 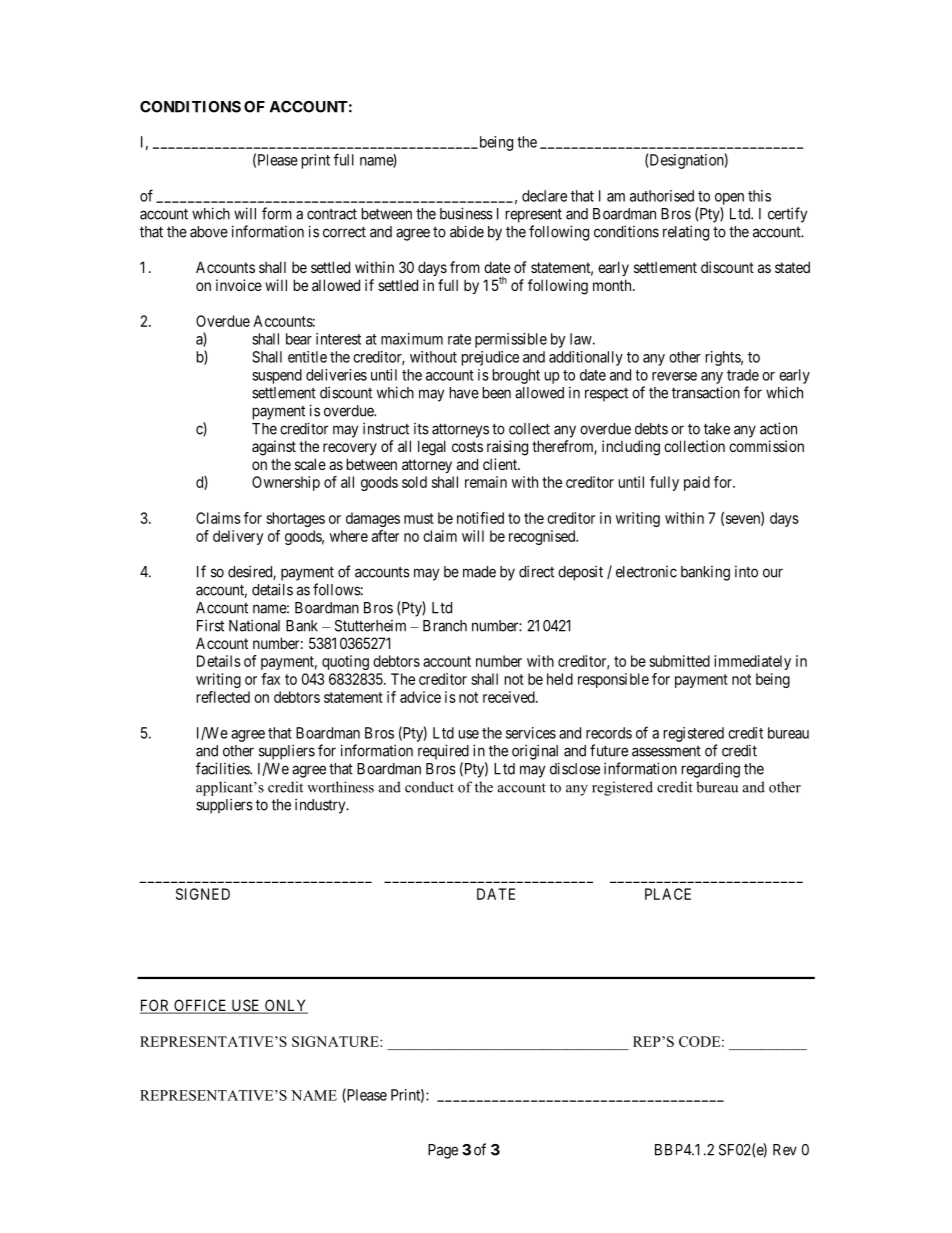 I want to click on fax, so click(x=270, y=679).
